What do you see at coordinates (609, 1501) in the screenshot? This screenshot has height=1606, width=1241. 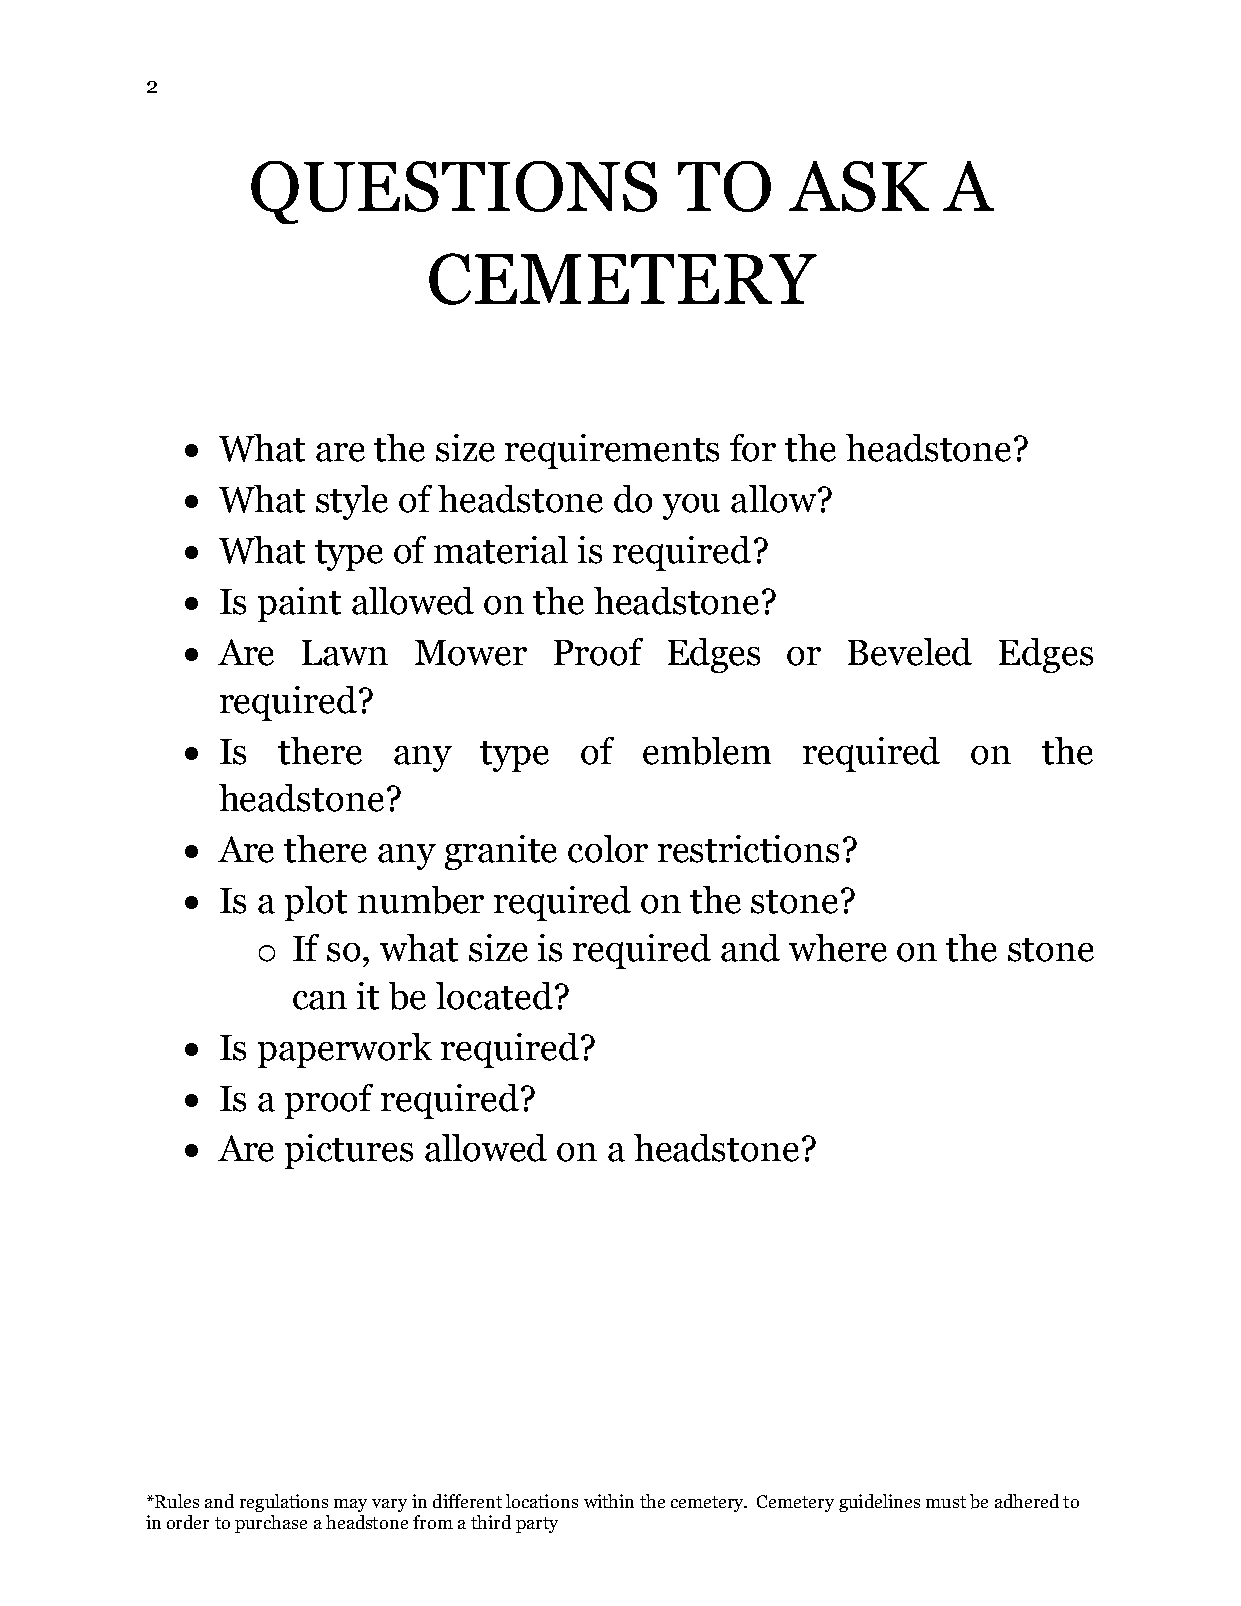 I see `within` at bounding box center [609, 1501].
